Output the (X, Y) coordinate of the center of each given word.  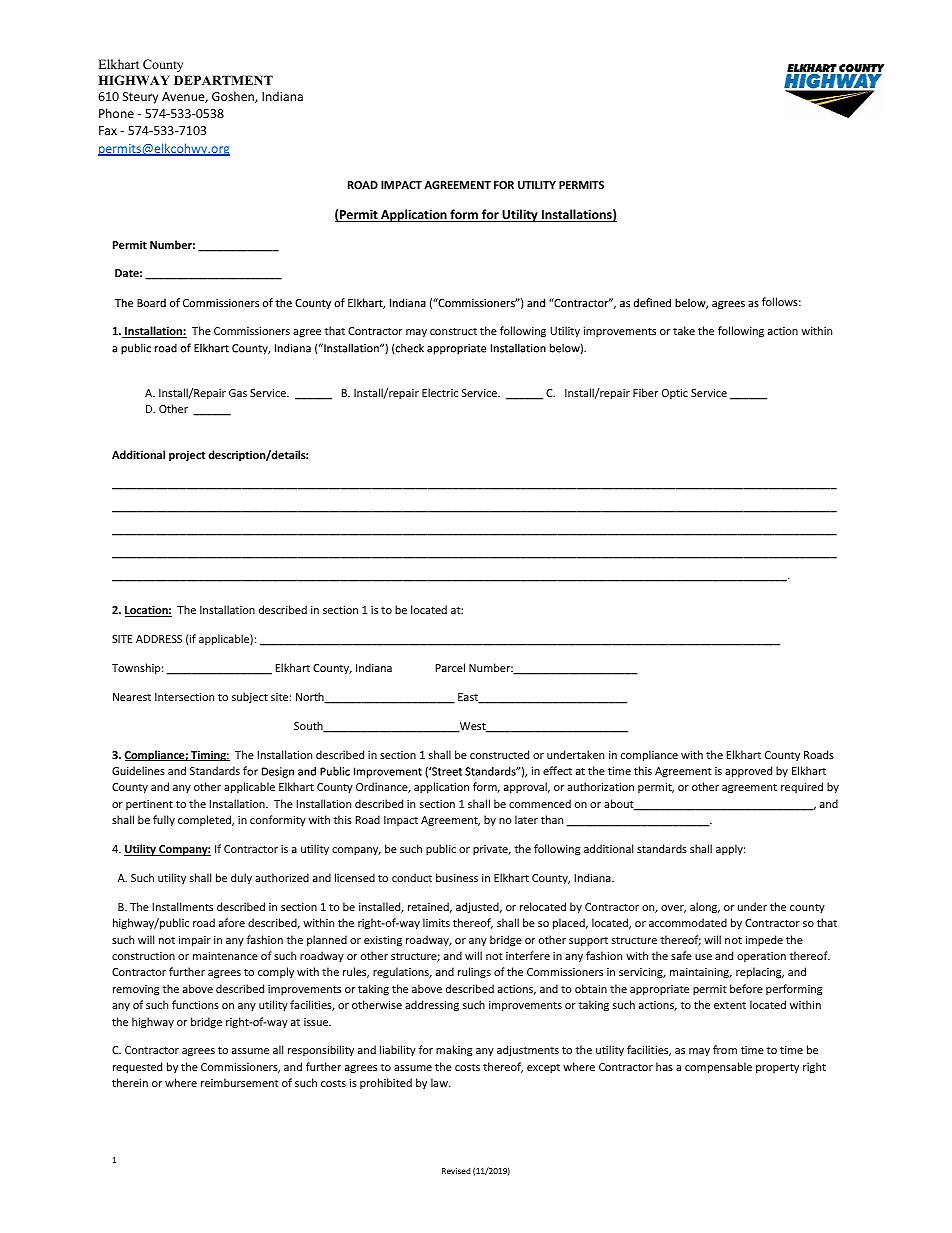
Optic (675, 394)
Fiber (645, 392)
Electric (440, 392)
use (703, 957)
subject (250, 698)
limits (436, 922)
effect (557, 770)
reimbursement (240, 1082)
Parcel (450, 667)
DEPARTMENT (223, 80)
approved (748, 771)
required (802, 787)
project (187, 456)
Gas (238, 393)
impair (195, 941)
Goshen (234, 97)
